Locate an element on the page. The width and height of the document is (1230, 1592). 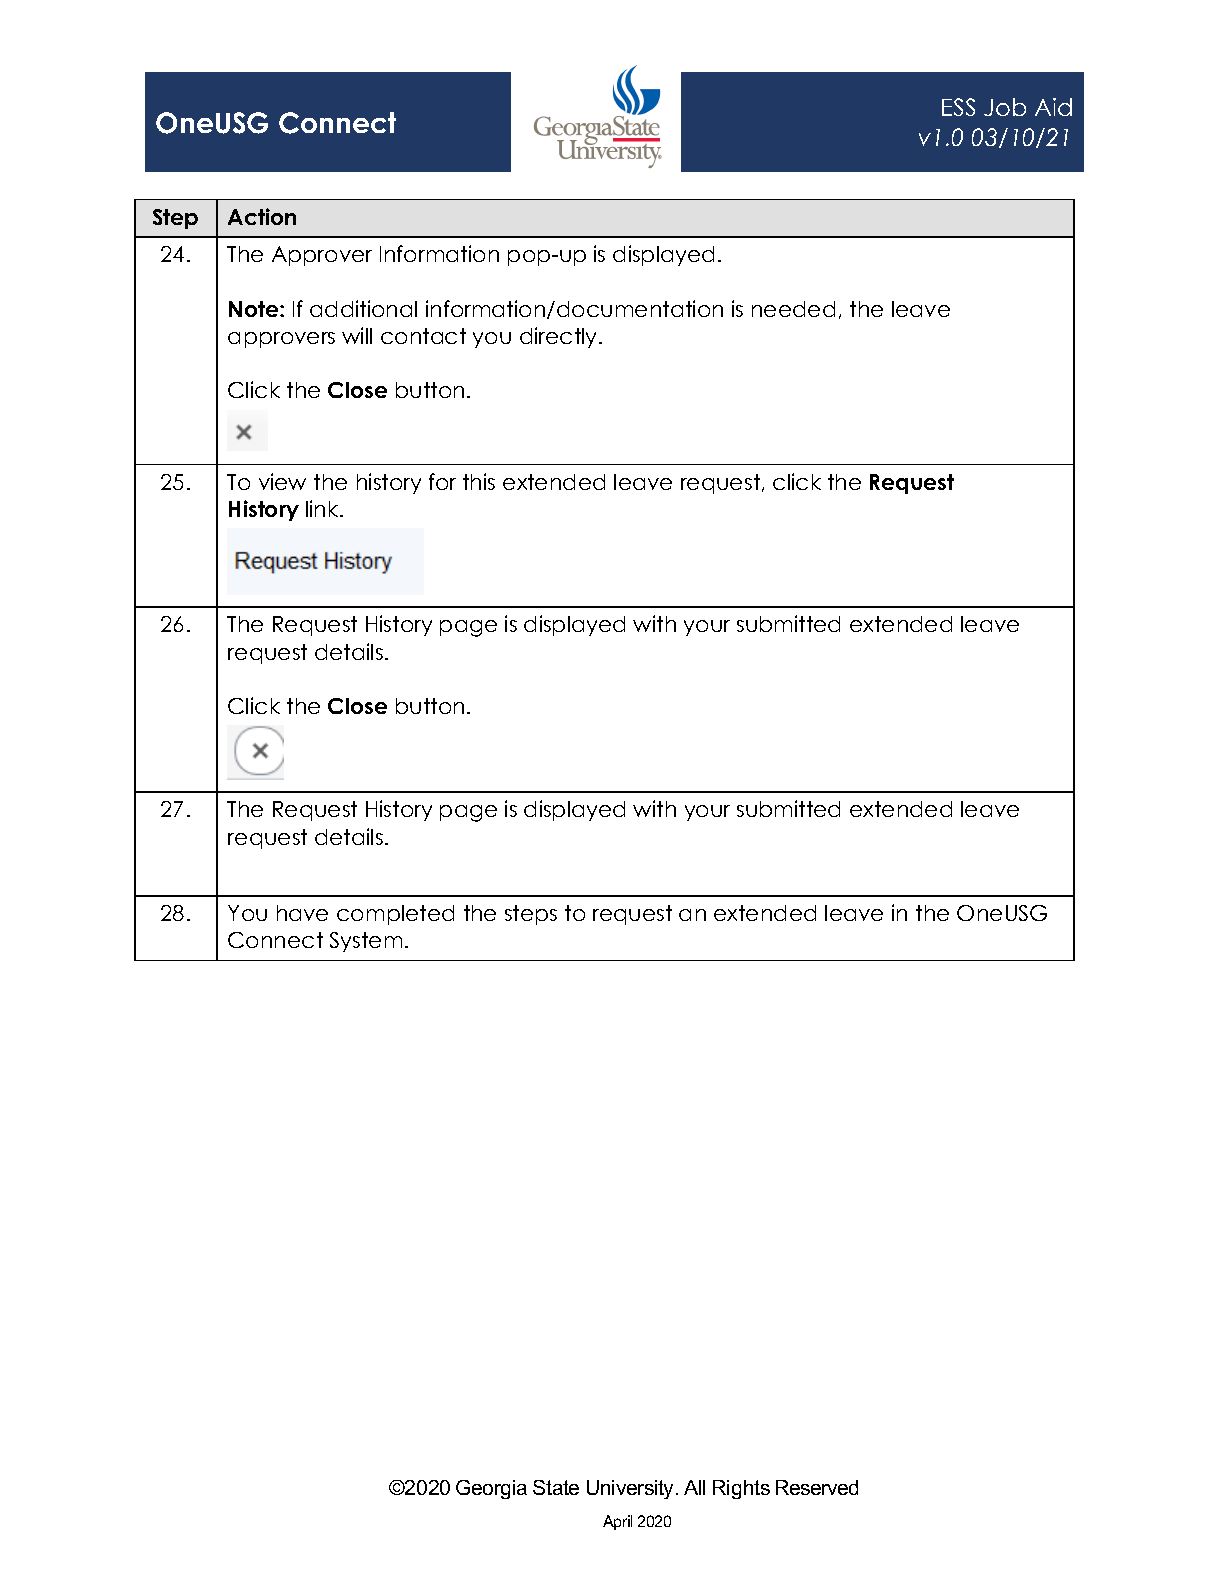
Georgia is located at coordinates (491, 1489).
